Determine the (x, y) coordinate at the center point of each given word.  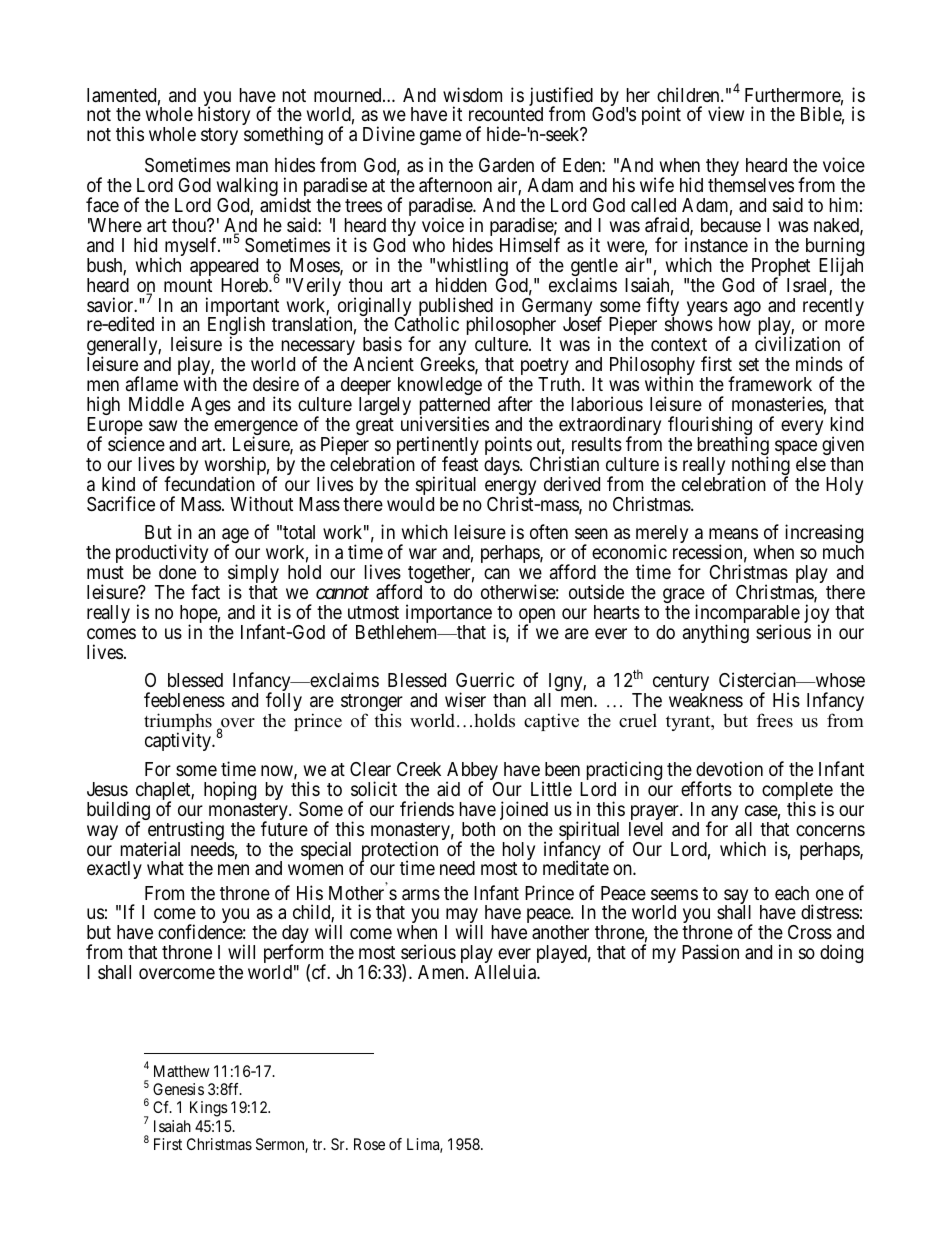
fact (205, 591)
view (726, 113)
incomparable (747, 615)
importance (450, 615)
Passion (710, 951)
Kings (209, 1109)
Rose (369, 1144)
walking (247, 188)
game (440, 138)
